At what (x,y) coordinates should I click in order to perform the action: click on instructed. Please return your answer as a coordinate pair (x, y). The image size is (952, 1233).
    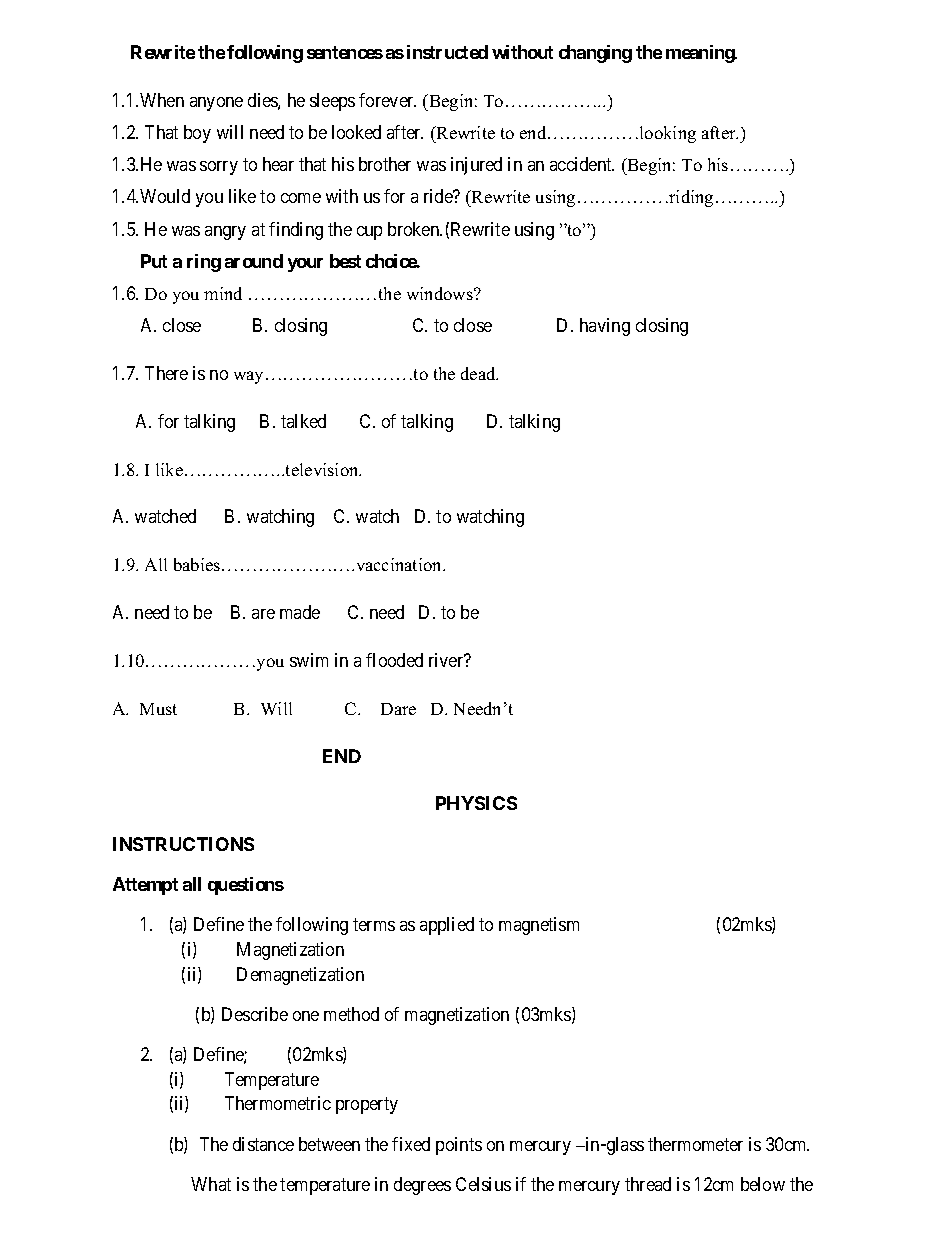
    Looking at the image, I should click on (447, 52).
